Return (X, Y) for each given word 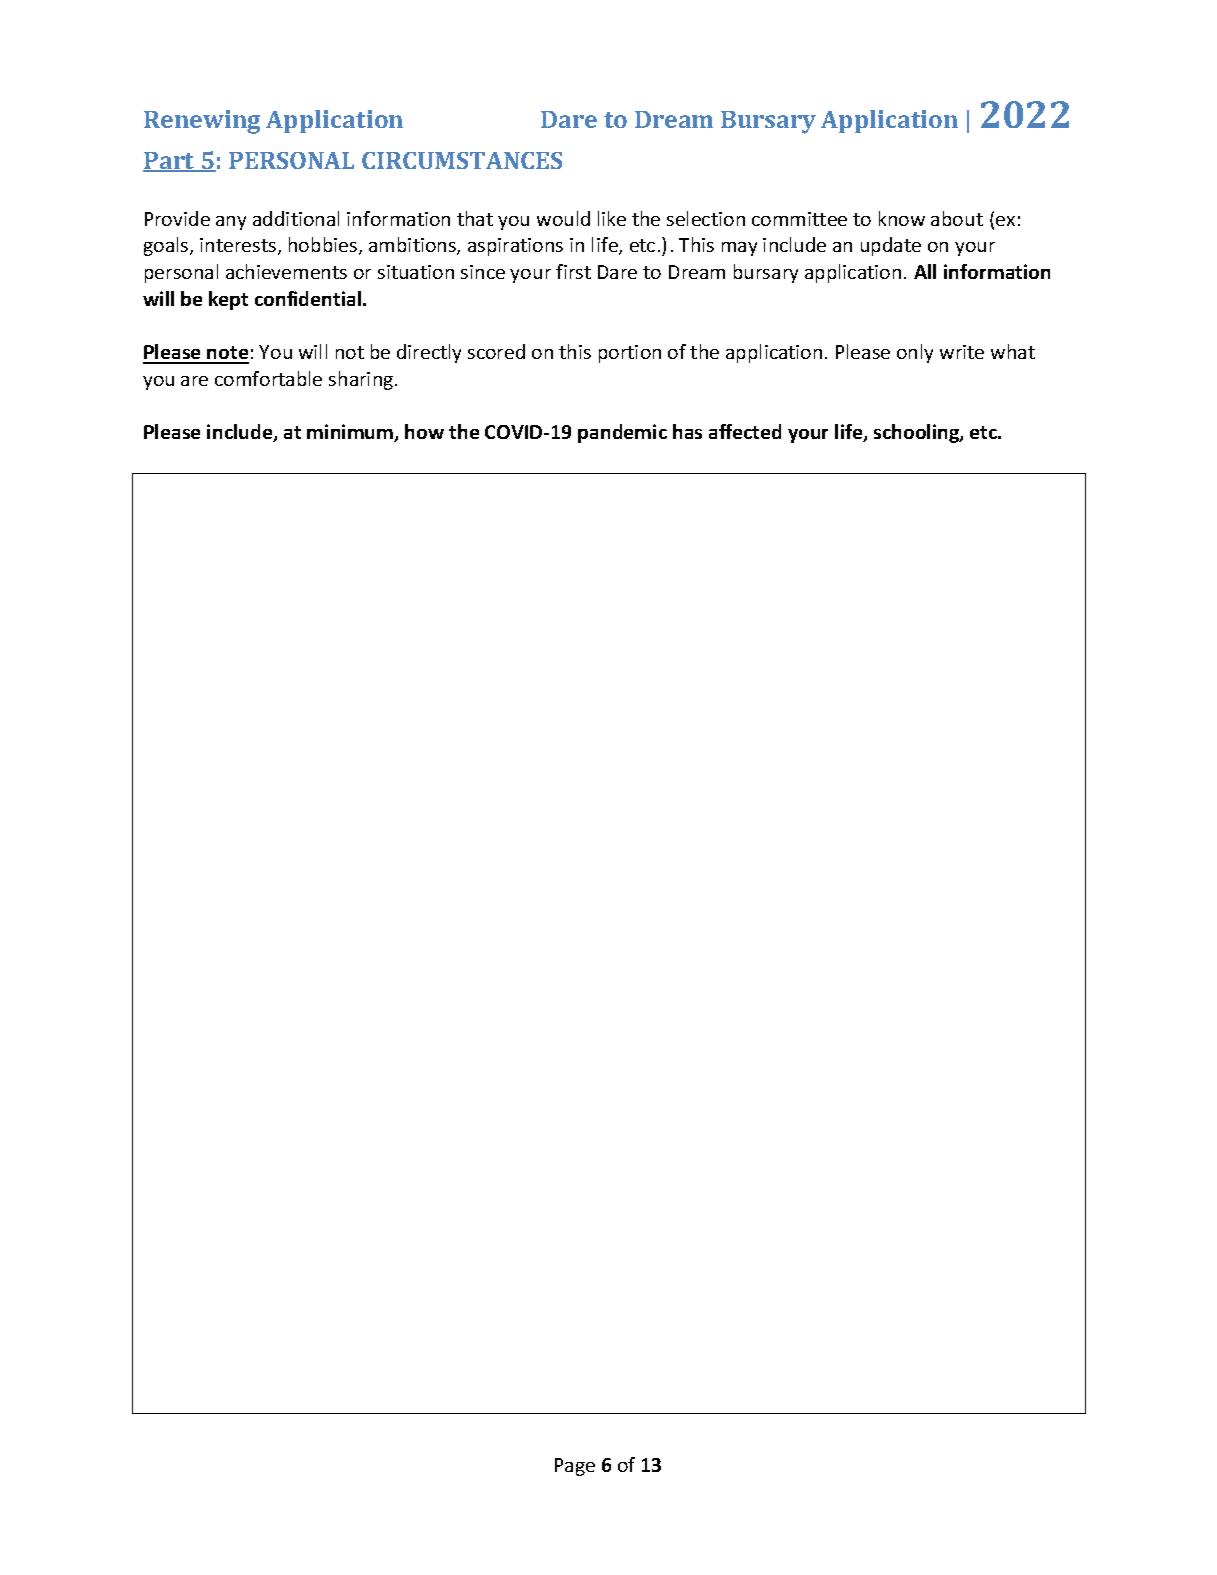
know (902, 218)
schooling (917, 433)
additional (296, 218)
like (612, 218)
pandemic (622, 433)
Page (575, 1467)
